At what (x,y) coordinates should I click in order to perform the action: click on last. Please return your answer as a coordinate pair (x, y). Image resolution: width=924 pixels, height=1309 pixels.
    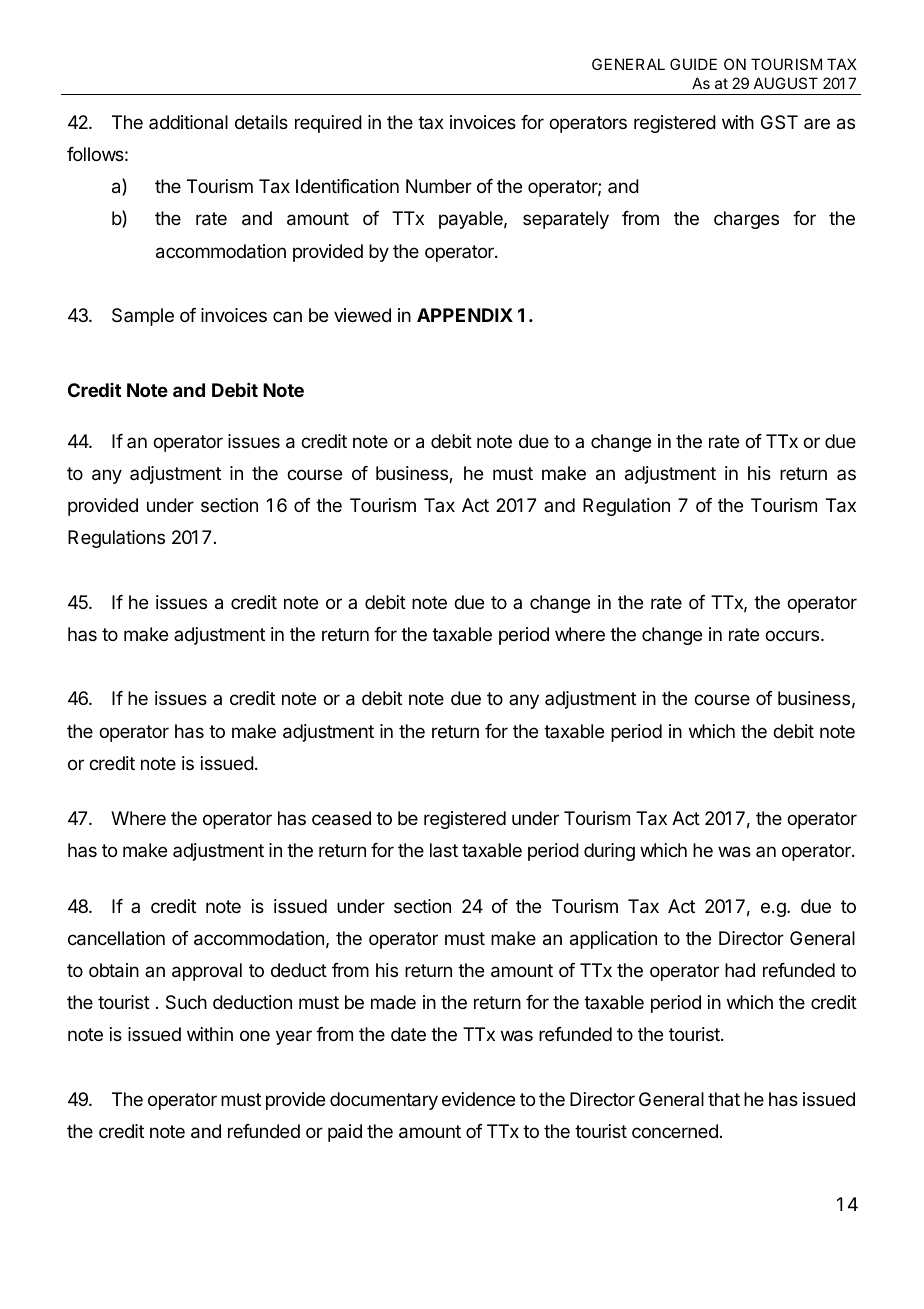
    Looking at the image, I should click on (444, 850).
